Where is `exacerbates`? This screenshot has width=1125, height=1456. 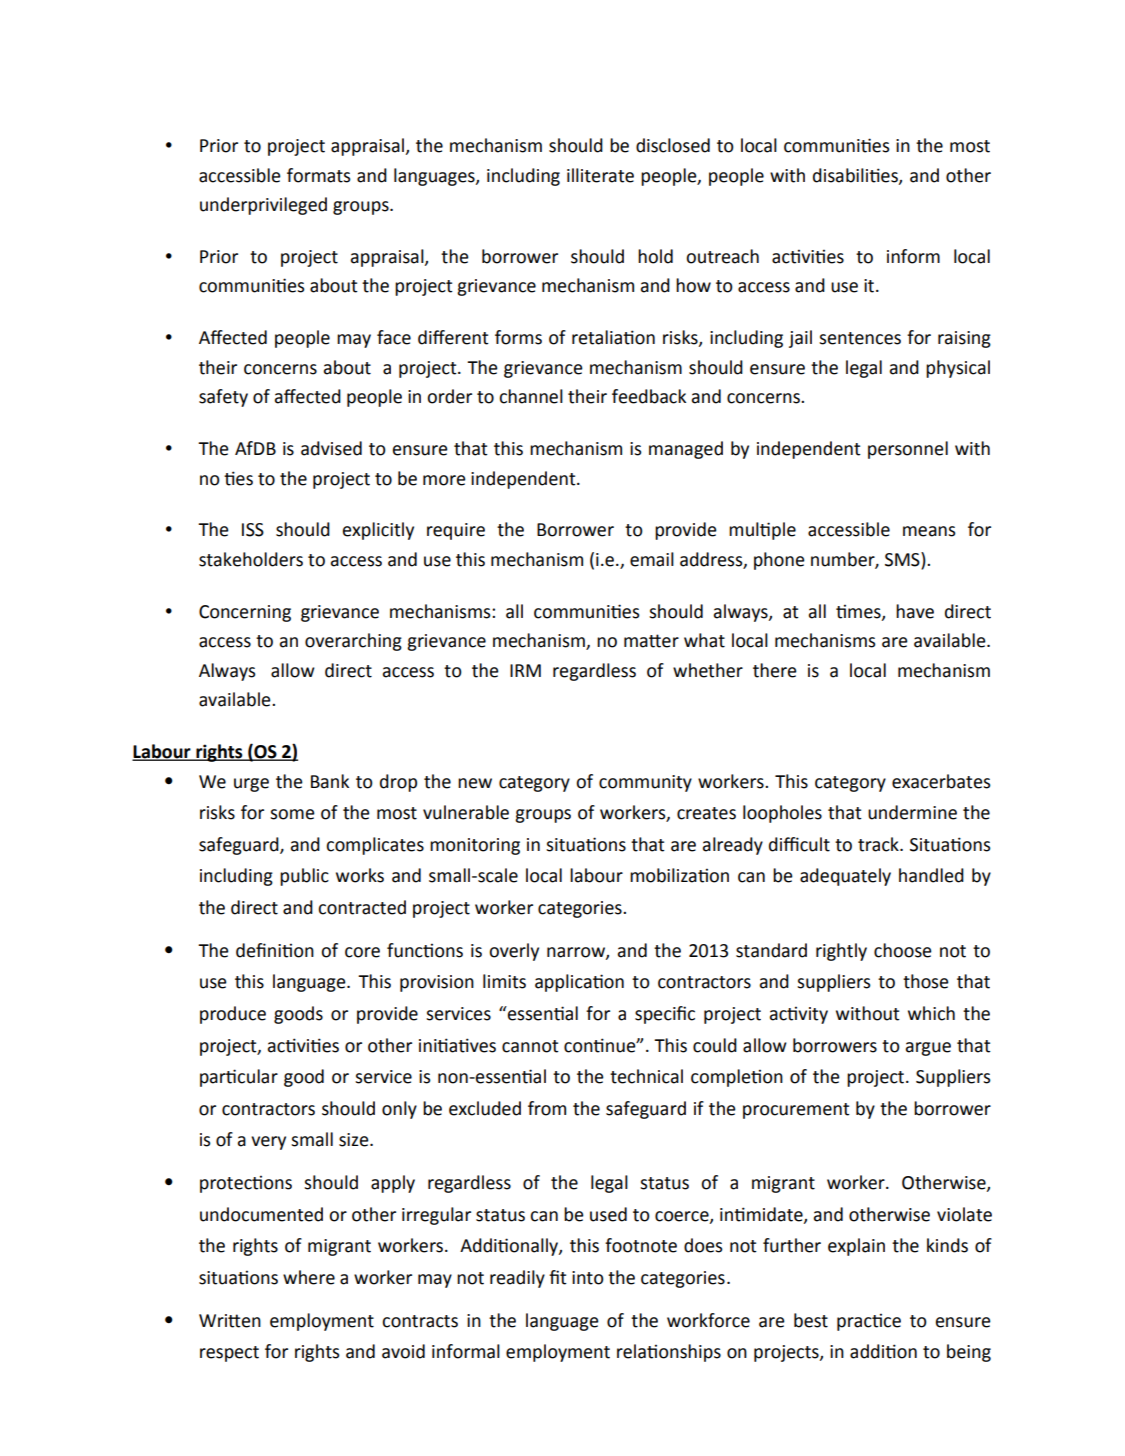
exacerbates is located at coordinates (941, 781).
